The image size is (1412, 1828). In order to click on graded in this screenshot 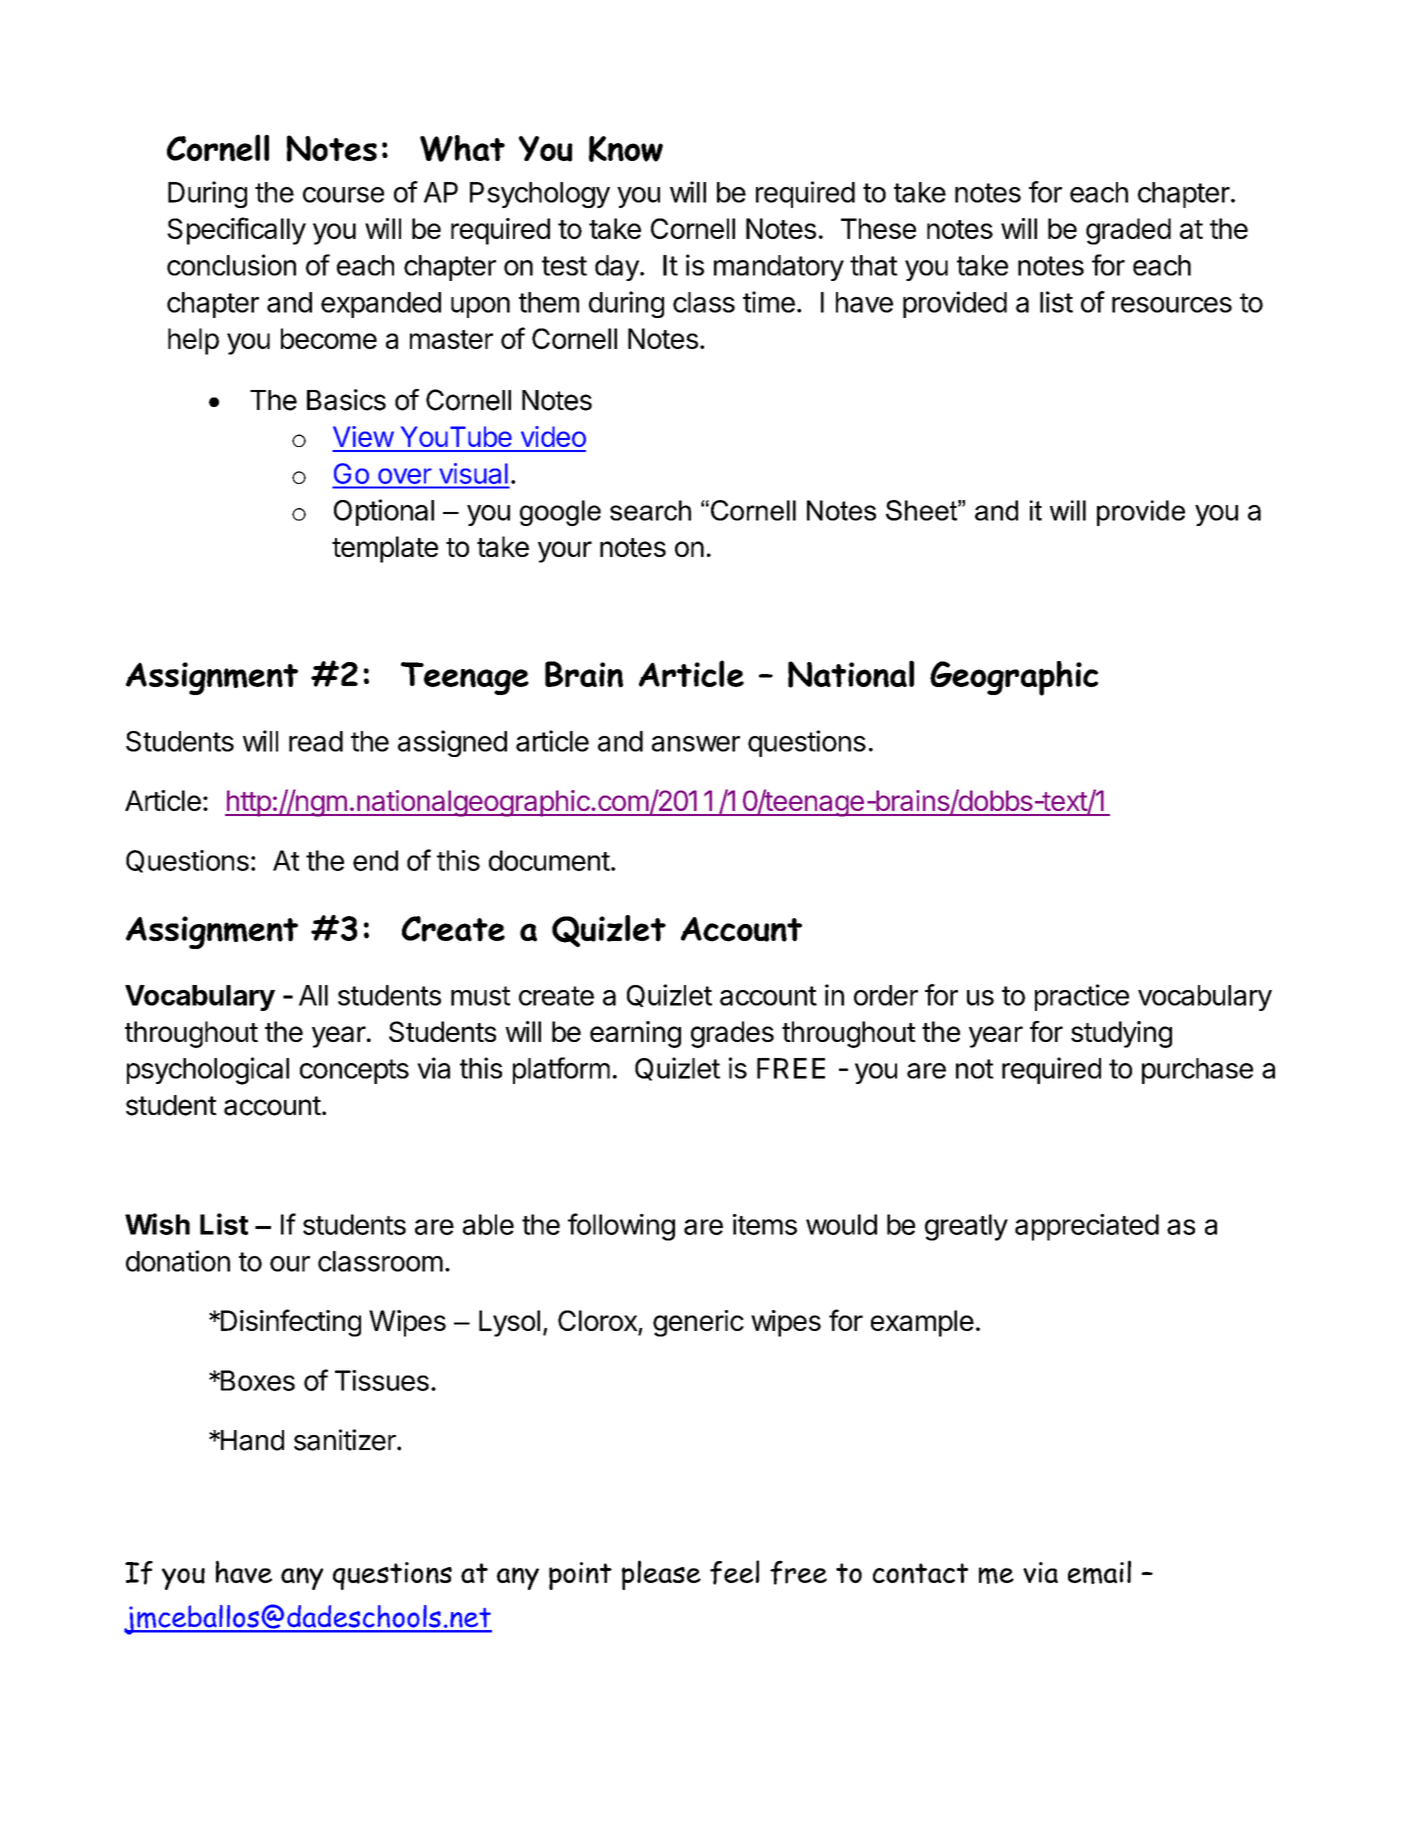, I will do `click(1128, 231)`.
